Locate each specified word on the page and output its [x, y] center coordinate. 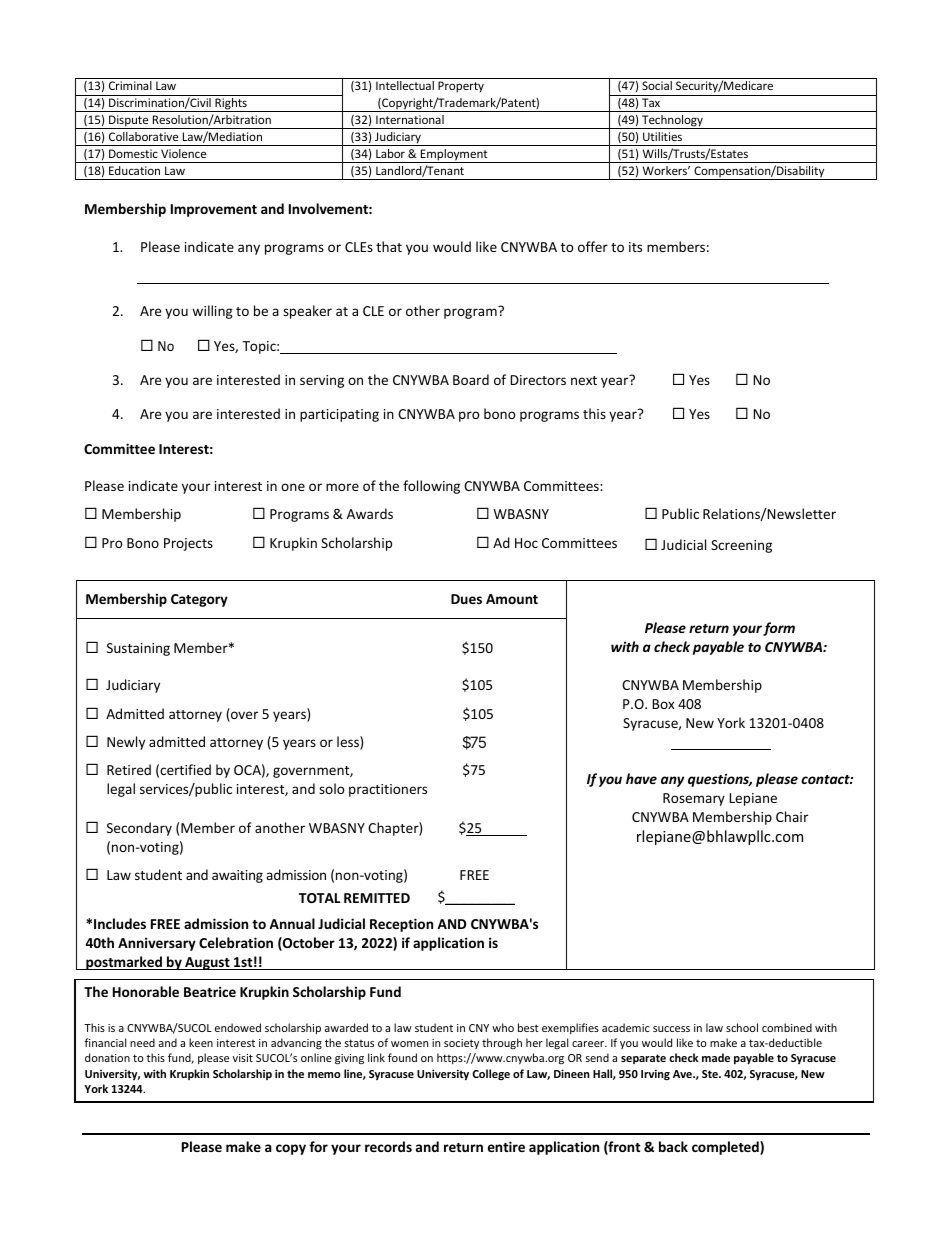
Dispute [129, 122]
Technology [672, 122]
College [491, 1074]
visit [243, 1058]
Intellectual [405, 85]
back [673, 1146]
